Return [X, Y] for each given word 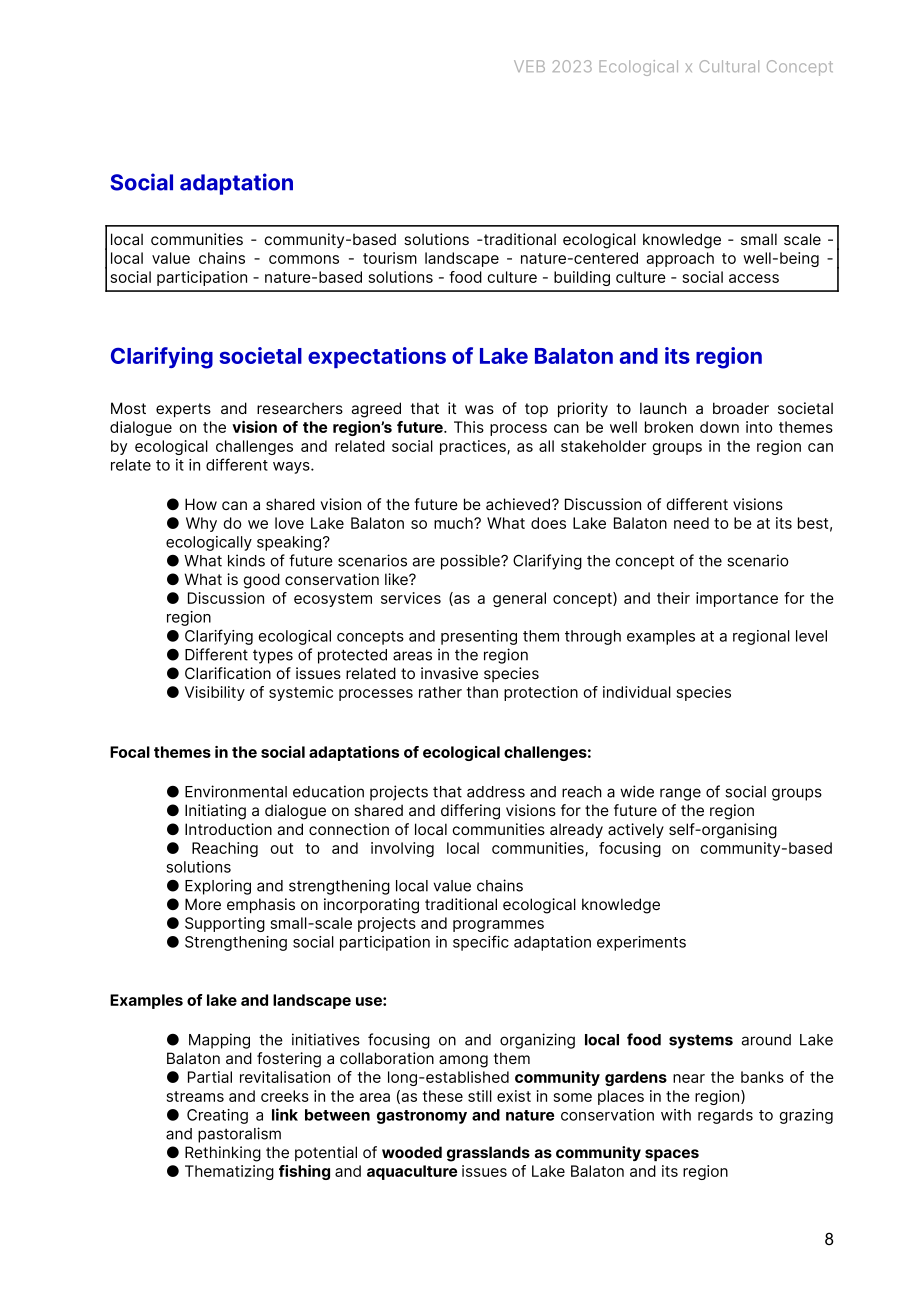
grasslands [488, 1154]
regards [725, 1116]
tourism [390, 258]
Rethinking [223, 1154]
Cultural [729, 66]
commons [304, 259]
